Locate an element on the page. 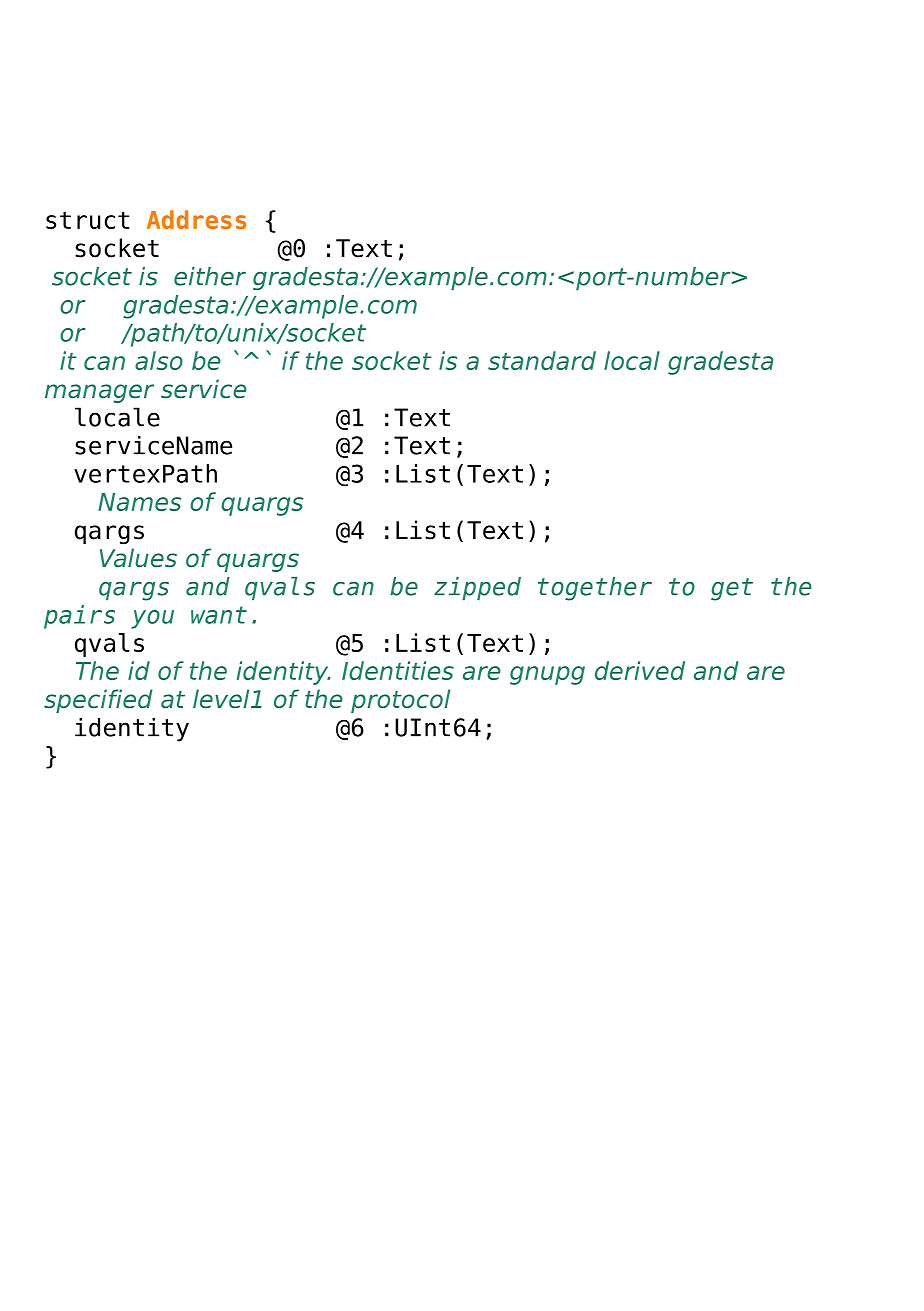 Image resolution: width=924 pixels, height=1311 pixels. you is located at coordinates (152, 619).
